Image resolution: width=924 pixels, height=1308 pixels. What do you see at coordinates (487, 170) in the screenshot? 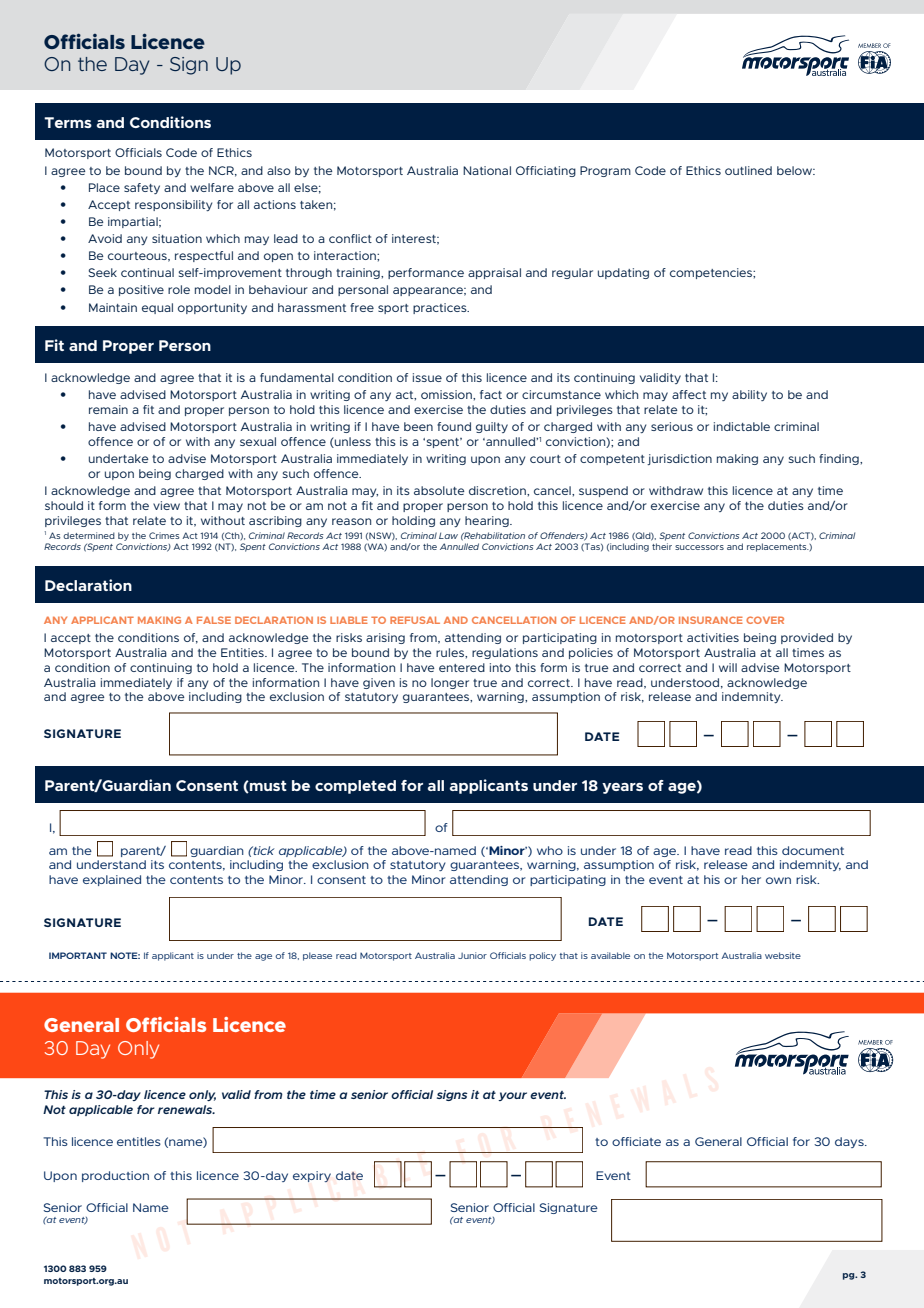
I see `National` at bounding box center [487, 170].
